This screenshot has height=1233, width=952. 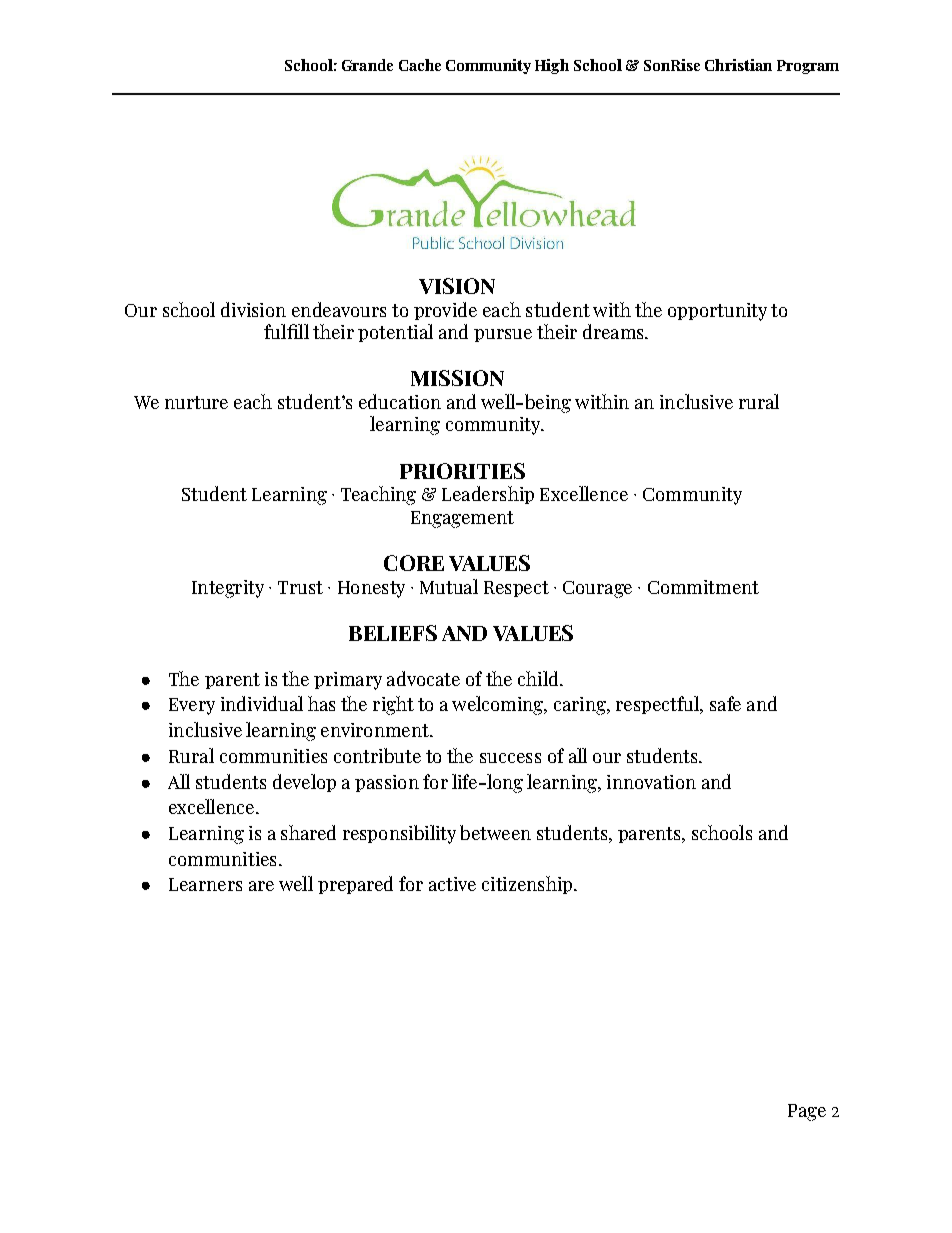 What do you see at coordinates (717, 312) in the screenshot?
I see `opportunity` at bounding box center [717, 312].
